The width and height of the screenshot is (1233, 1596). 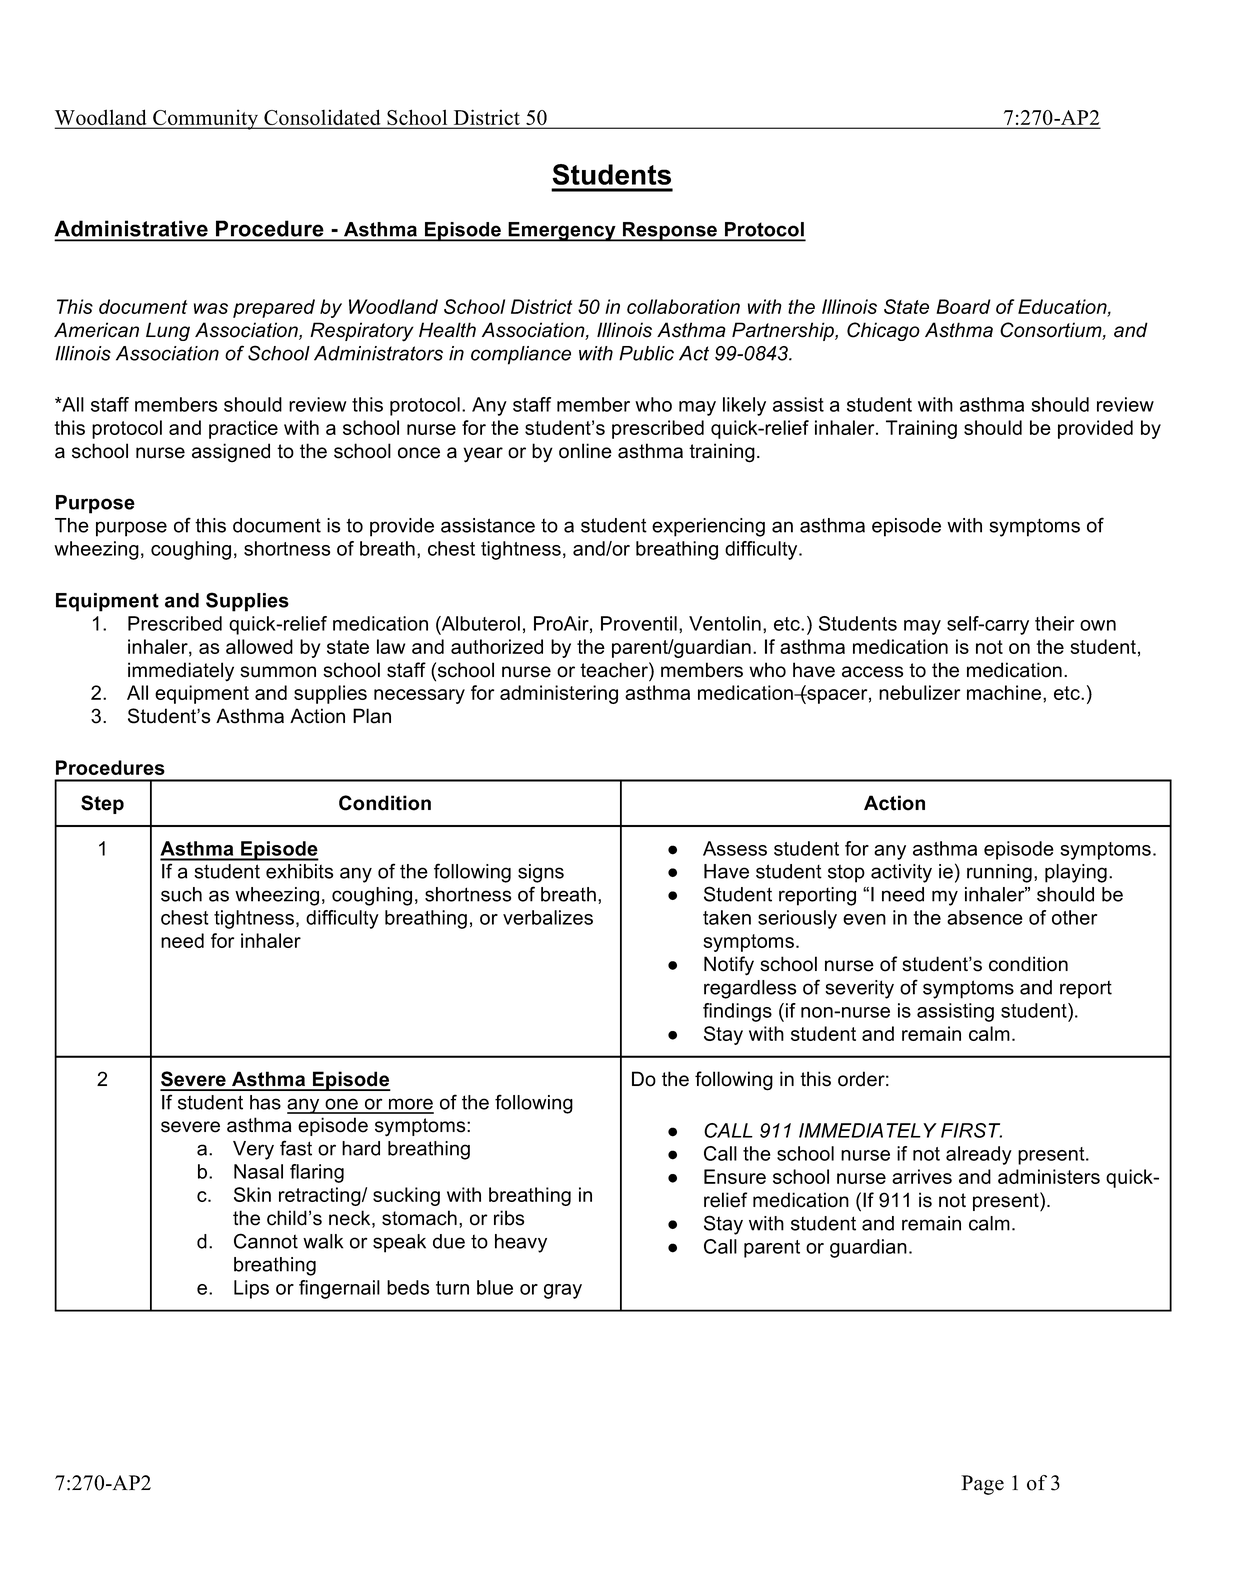 What do you see at coordinates (251, 1289) in the screenshot?
I see `Lips` at bounding box center [251, 1289].
